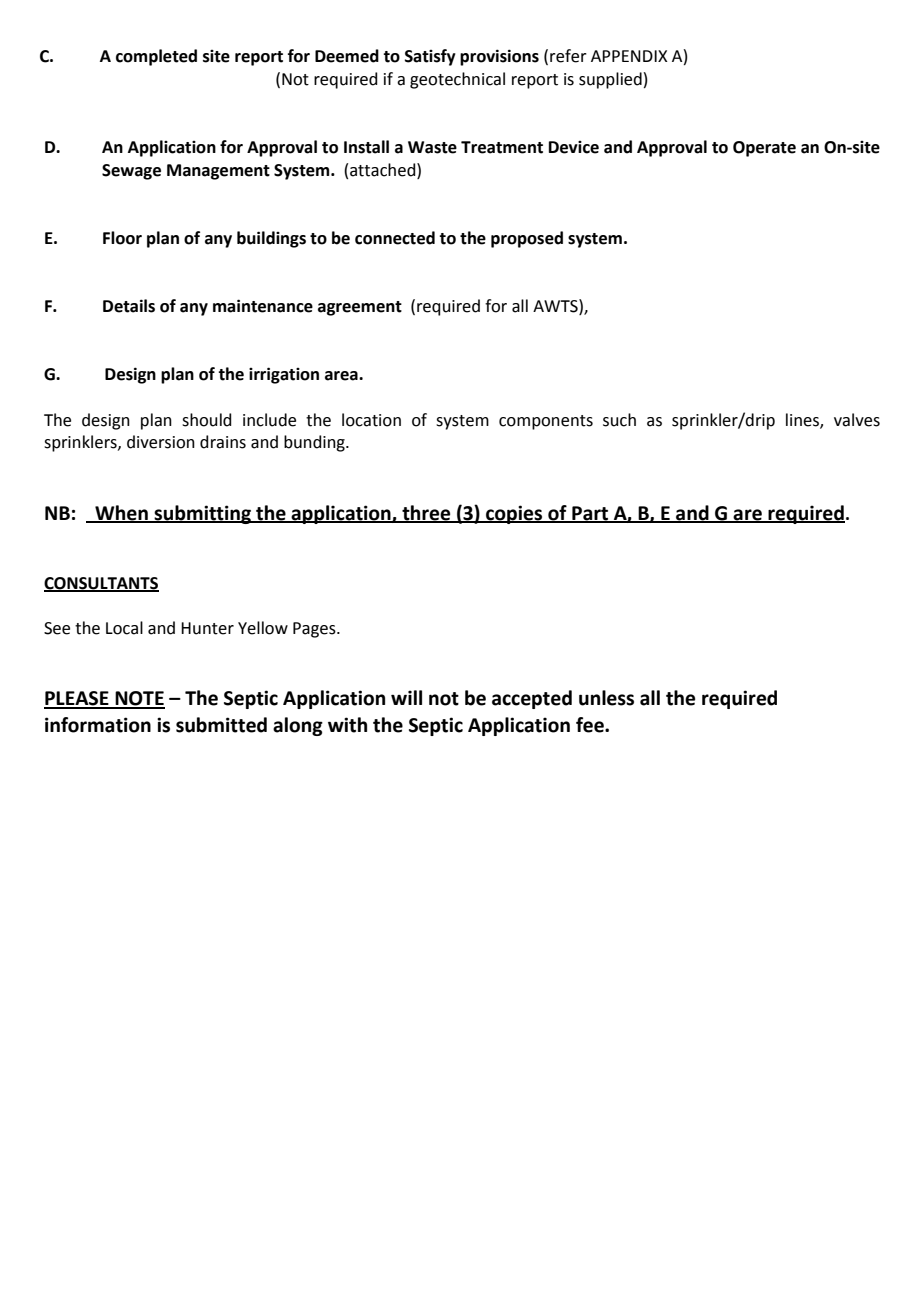  What do you see at coordinates (857, 420) in the screenshot?
I see `valves` at bounding box center [857, 420].
